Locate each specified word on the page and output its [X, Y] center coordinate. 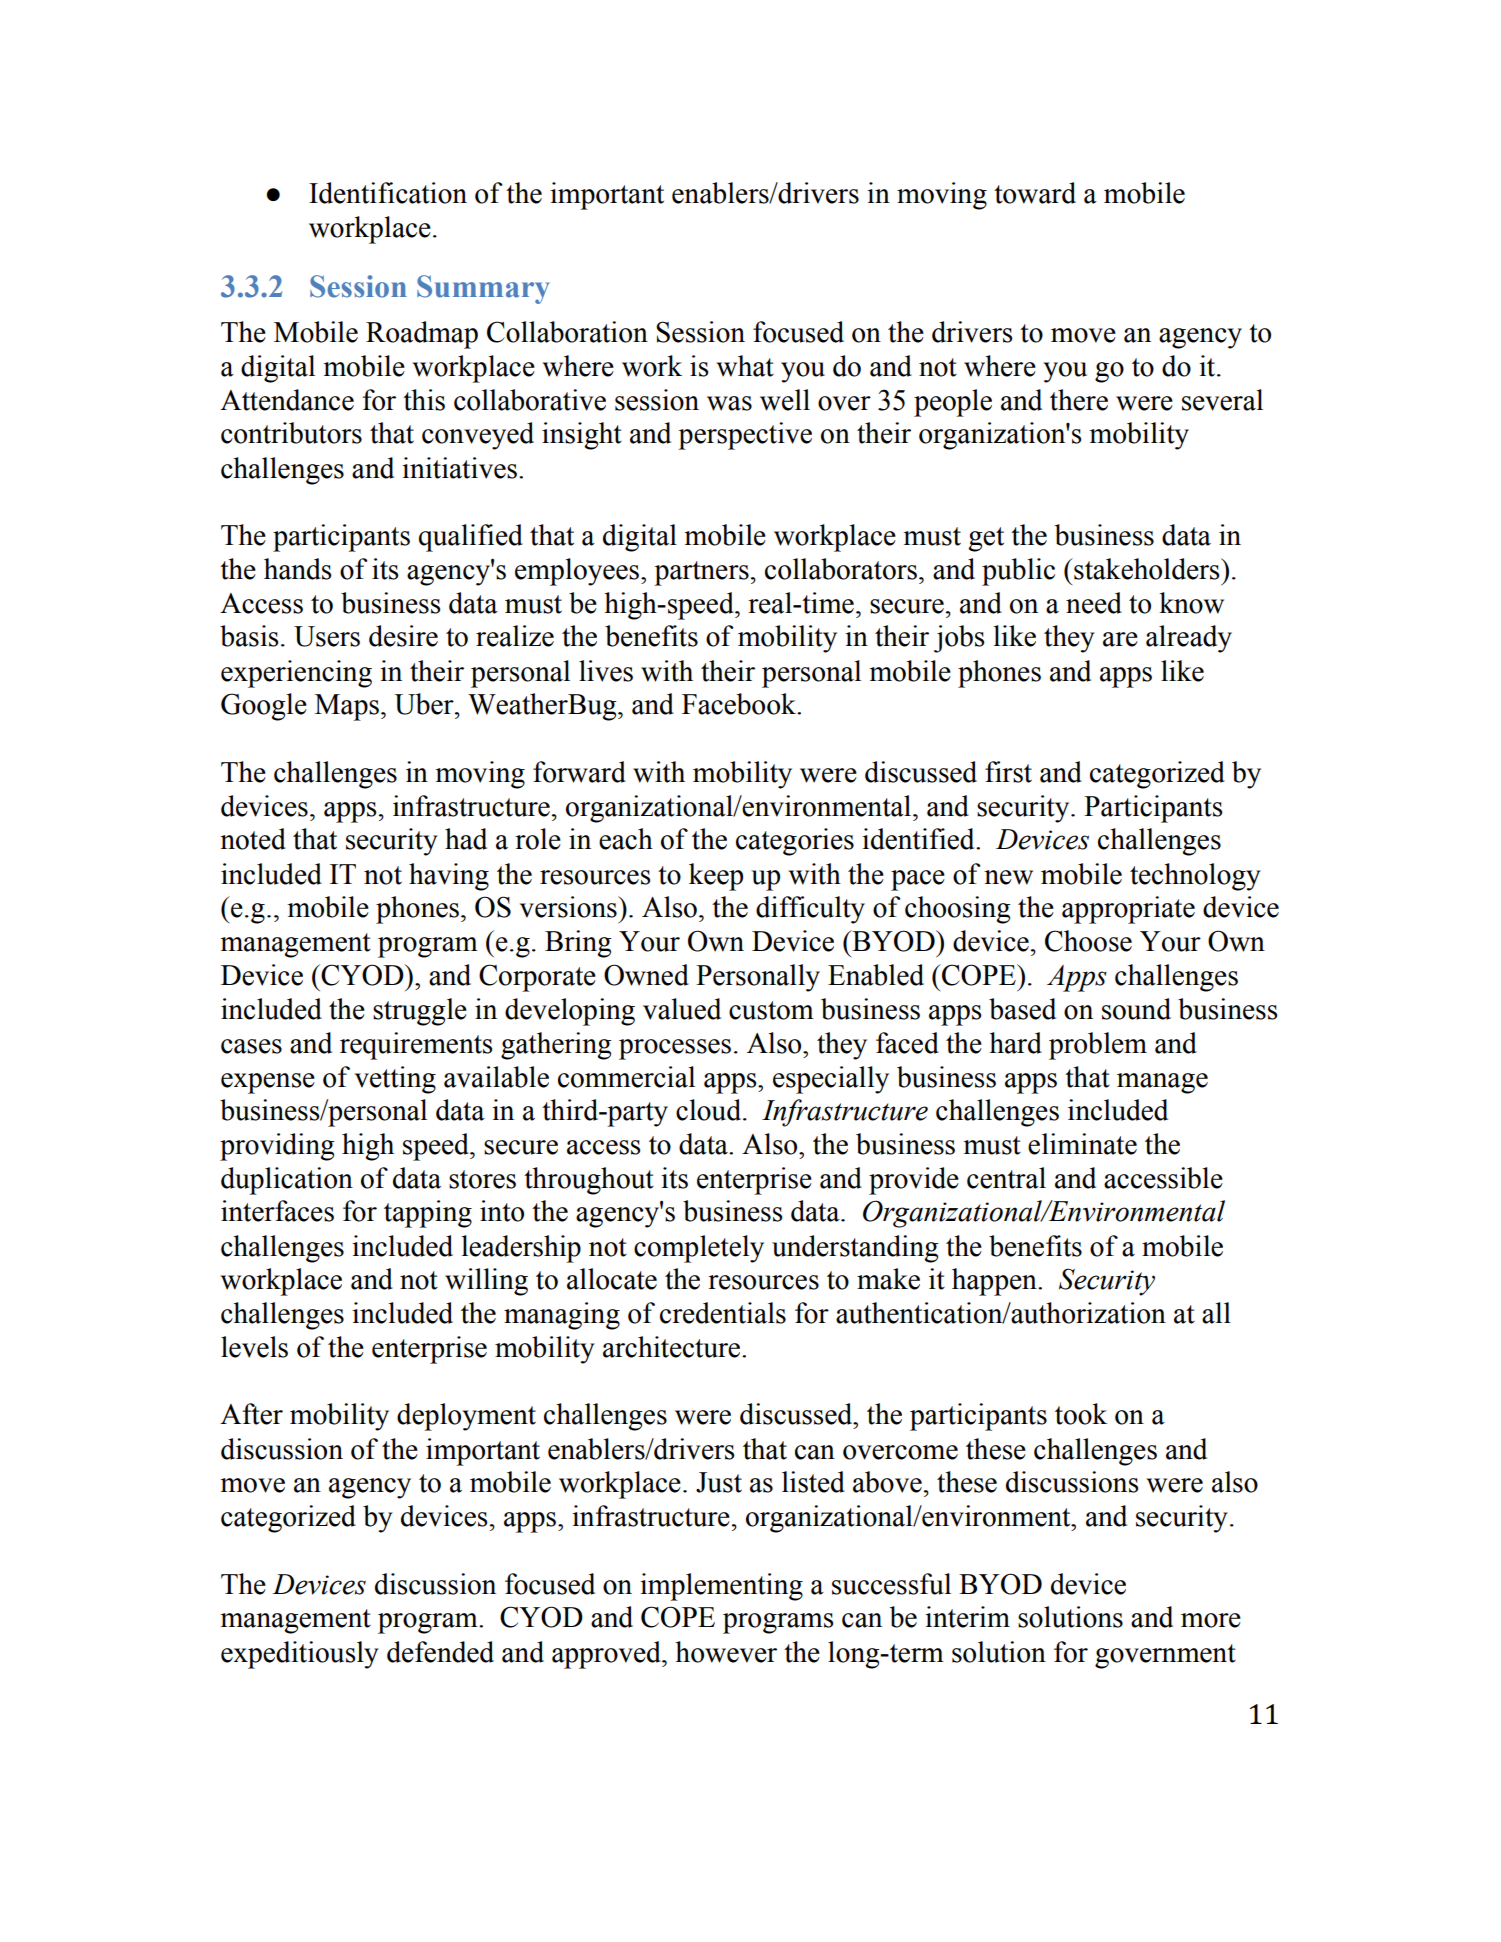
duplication [287, 1181]
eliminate [1082, 1144]
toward [1035, 193]
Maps [347, 707]
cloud [710, 1110]
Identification [388, 193]
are [1120, 639]
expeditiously [300, 1655]
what [745, 366]
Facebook [740, 704]
